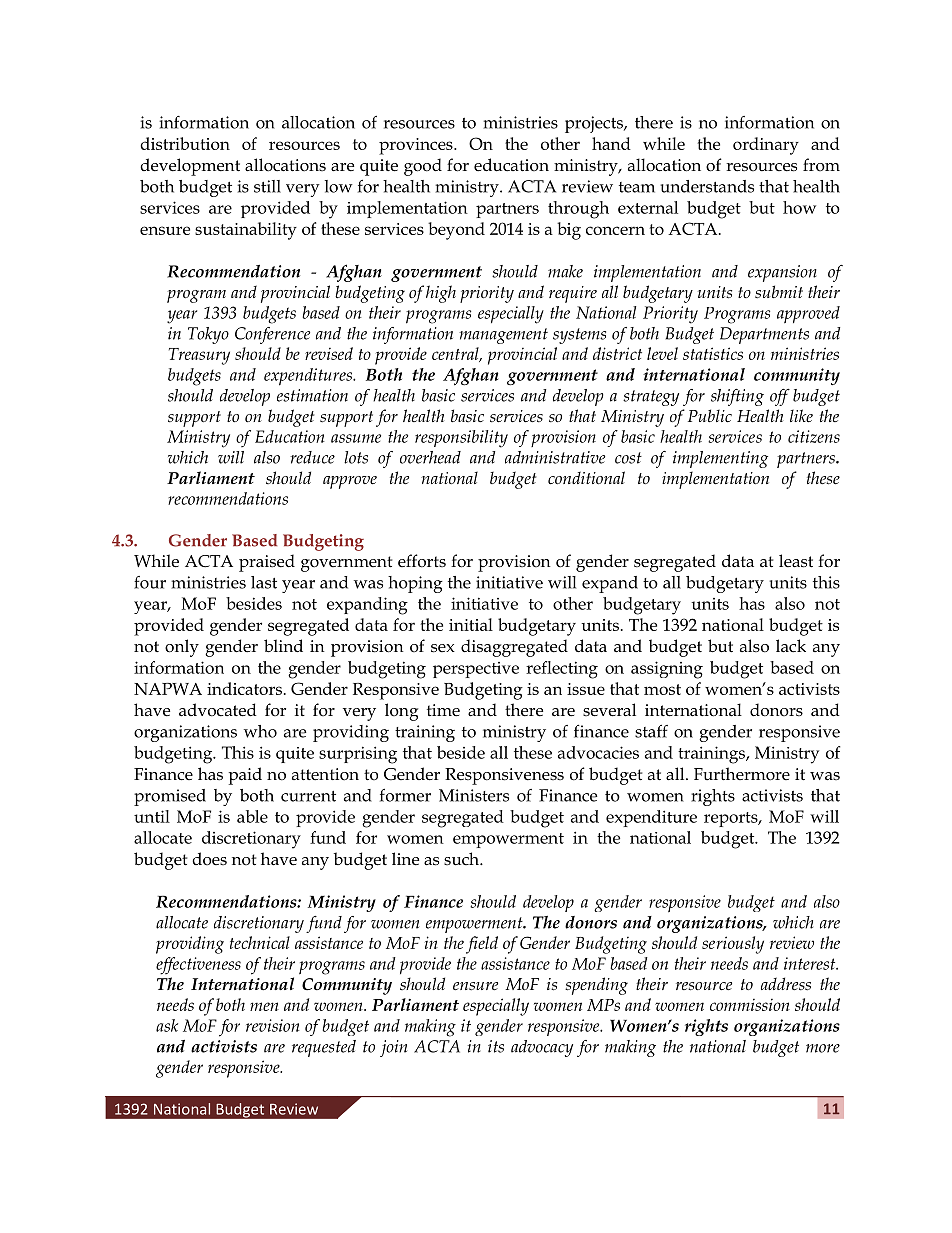  Describe the element at coordinates (208, 335) in the page. I see `Tokyo` at that location.
